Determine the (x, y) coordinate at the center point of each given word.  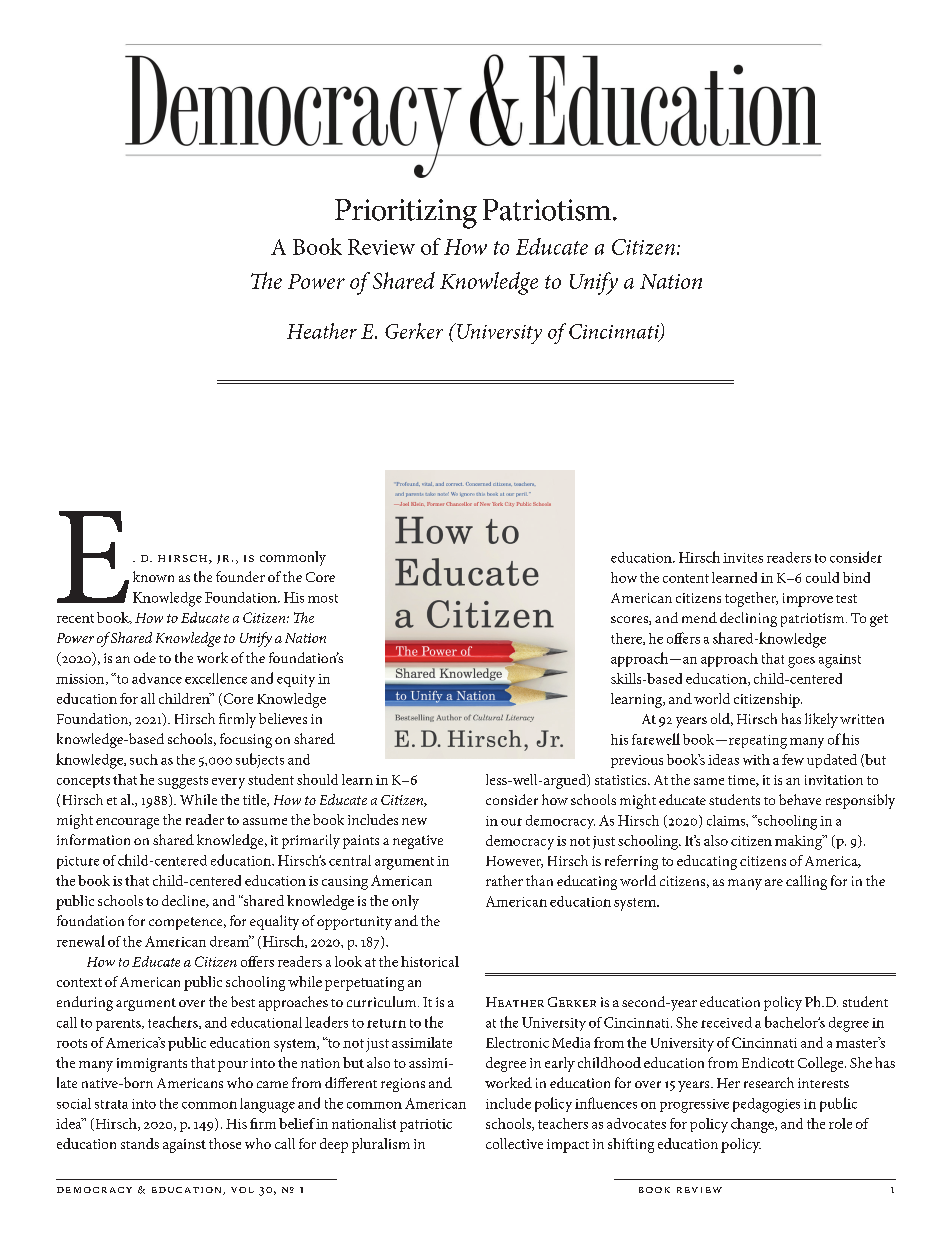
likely (821, 720)
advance (157, 678)
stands (140, 1143)
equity (296, 680)
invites (743, 558)
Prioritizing (406, 214)
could (822, 577)
